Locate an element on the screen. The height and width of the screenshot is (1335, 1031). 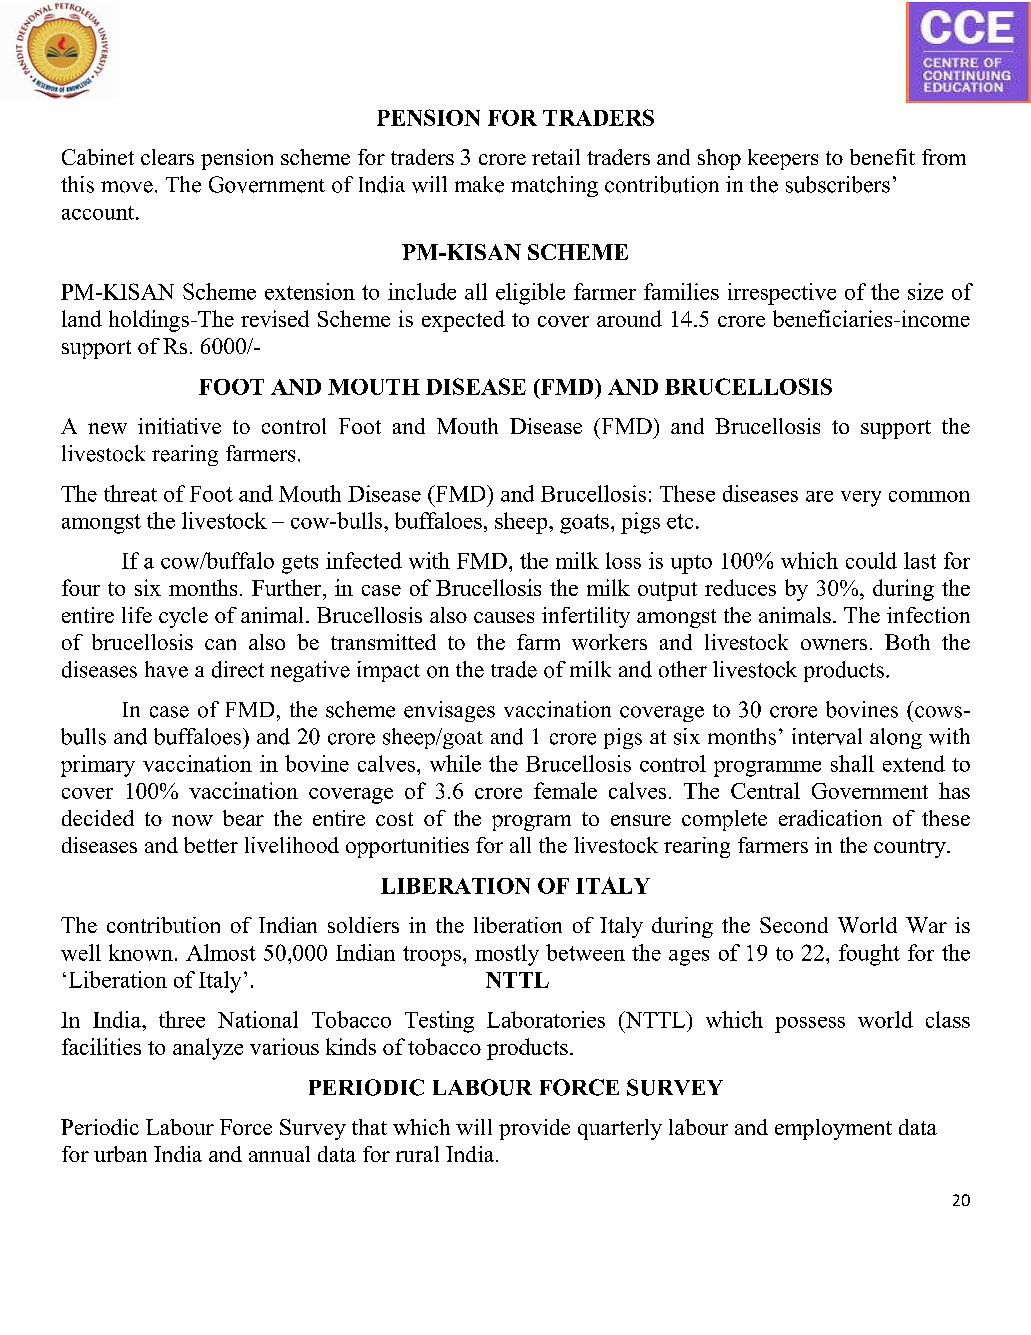
subscribers is located at coordinates (838, 184).
